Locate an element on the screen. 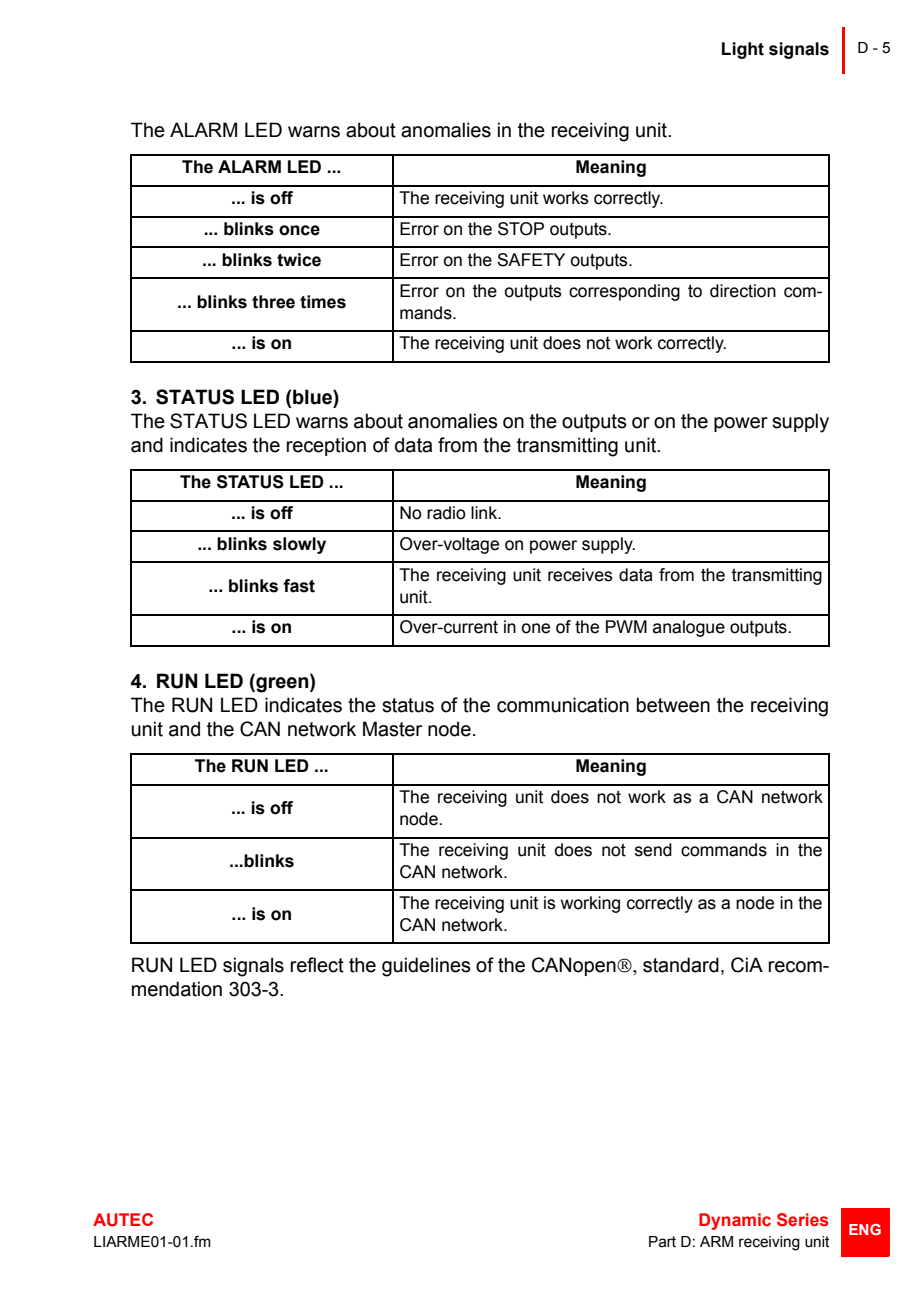 This screenshot has height=1310, width=924. Light is located at coordinates (743, 50).
